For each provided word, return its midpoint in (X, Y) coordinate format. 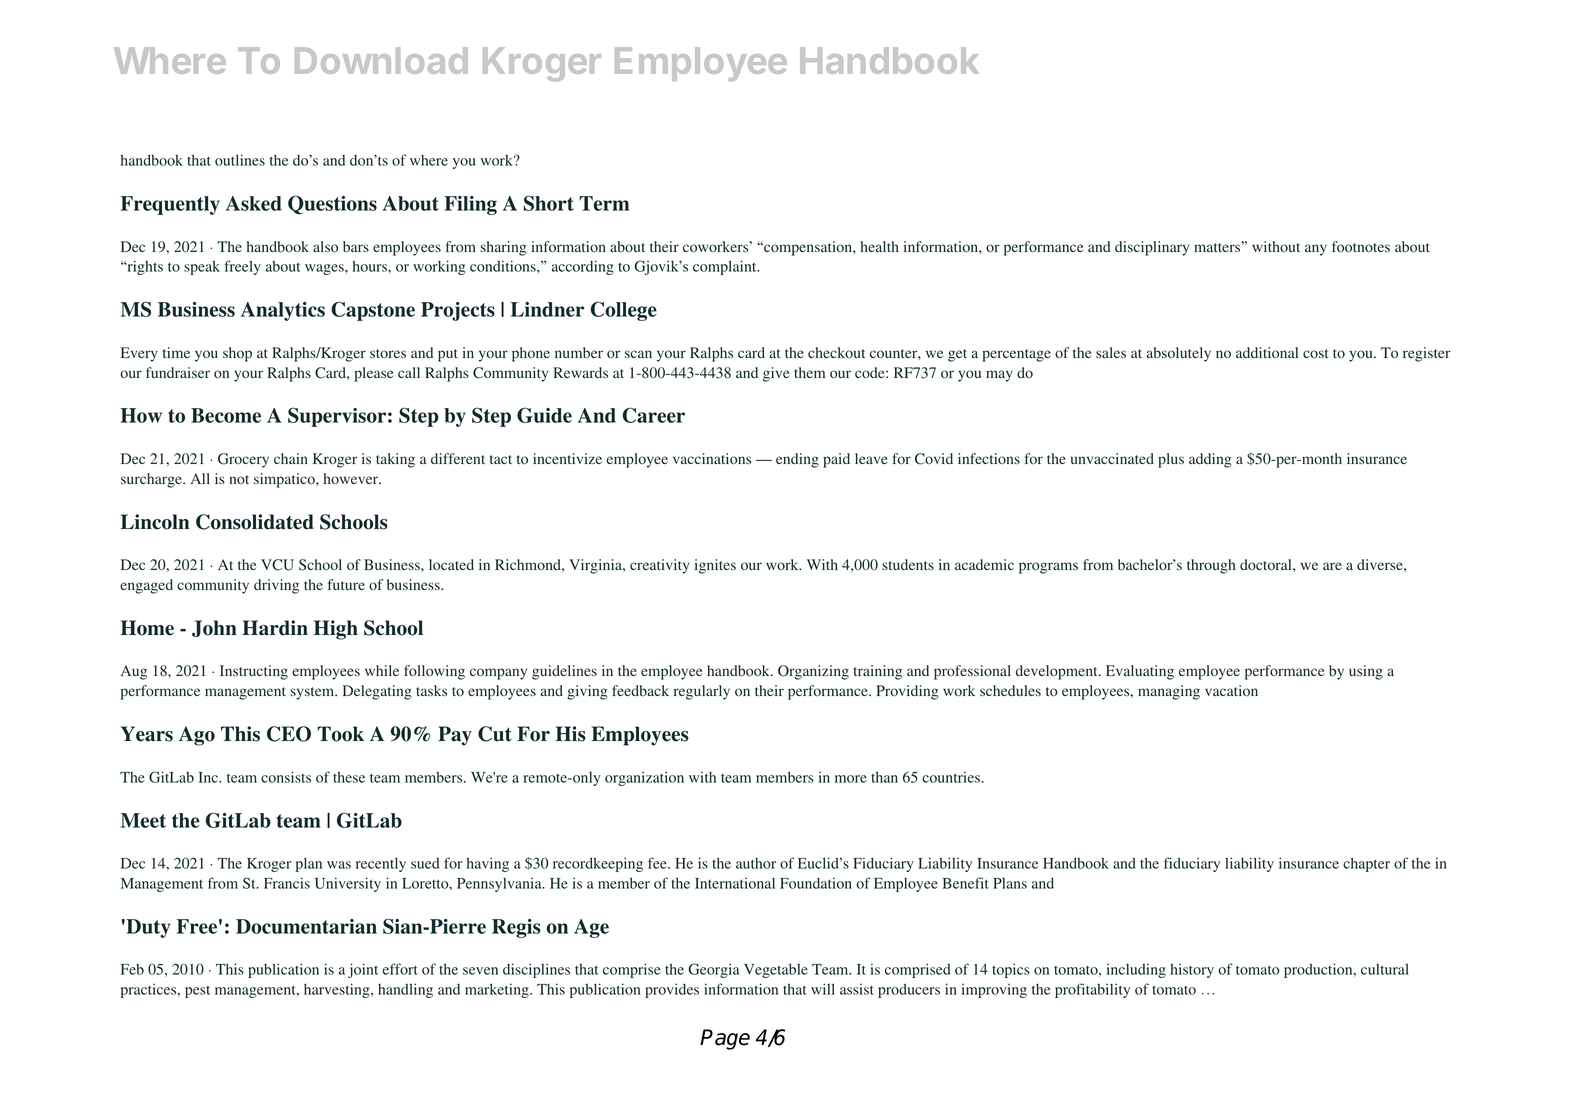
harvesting (338, 990)
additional (1267, 353)
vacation (1231, 691)
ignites (715, 566)
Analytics (283, 311)
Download (381, 60)
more (851, 779)
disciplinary (1152, 248)
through (1211, 566)
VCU (277, 565)
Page (725, 1039)
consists (286, 777)
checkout (836, 352)
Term (604, 203)
